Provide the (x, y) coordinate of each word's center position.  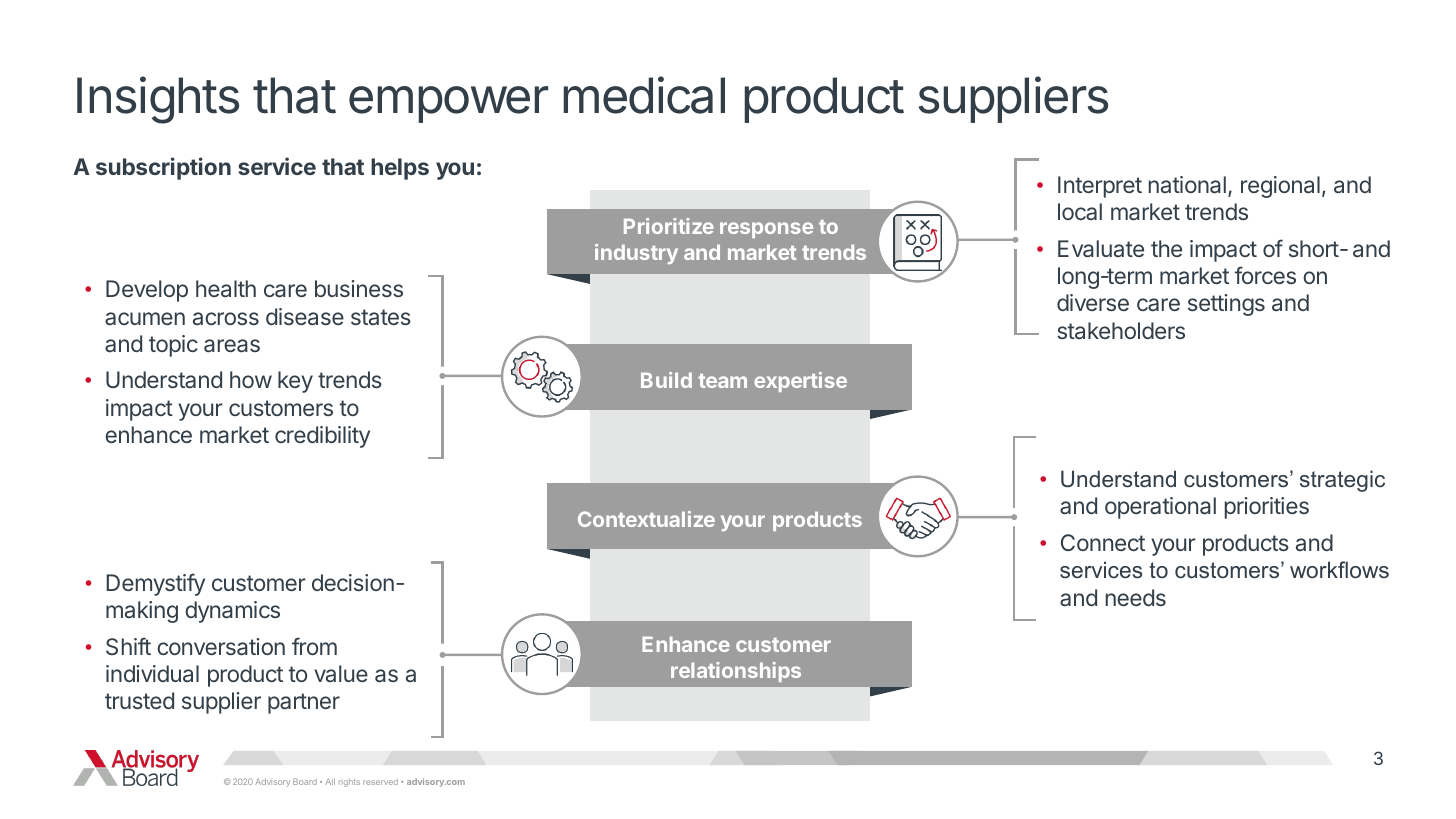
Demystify (155, 584)
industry (636, 254)
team (722, 381)
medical (644, 95)
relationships (736, 672)
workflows (1339, 569)
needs (1136, 597)
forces (1265, 275)
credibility (322, 437)
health (226, 289)
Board (305, 781)
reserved (380, 782)
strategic (1342, 481)
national (1187, 185)
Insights (158, 100)
